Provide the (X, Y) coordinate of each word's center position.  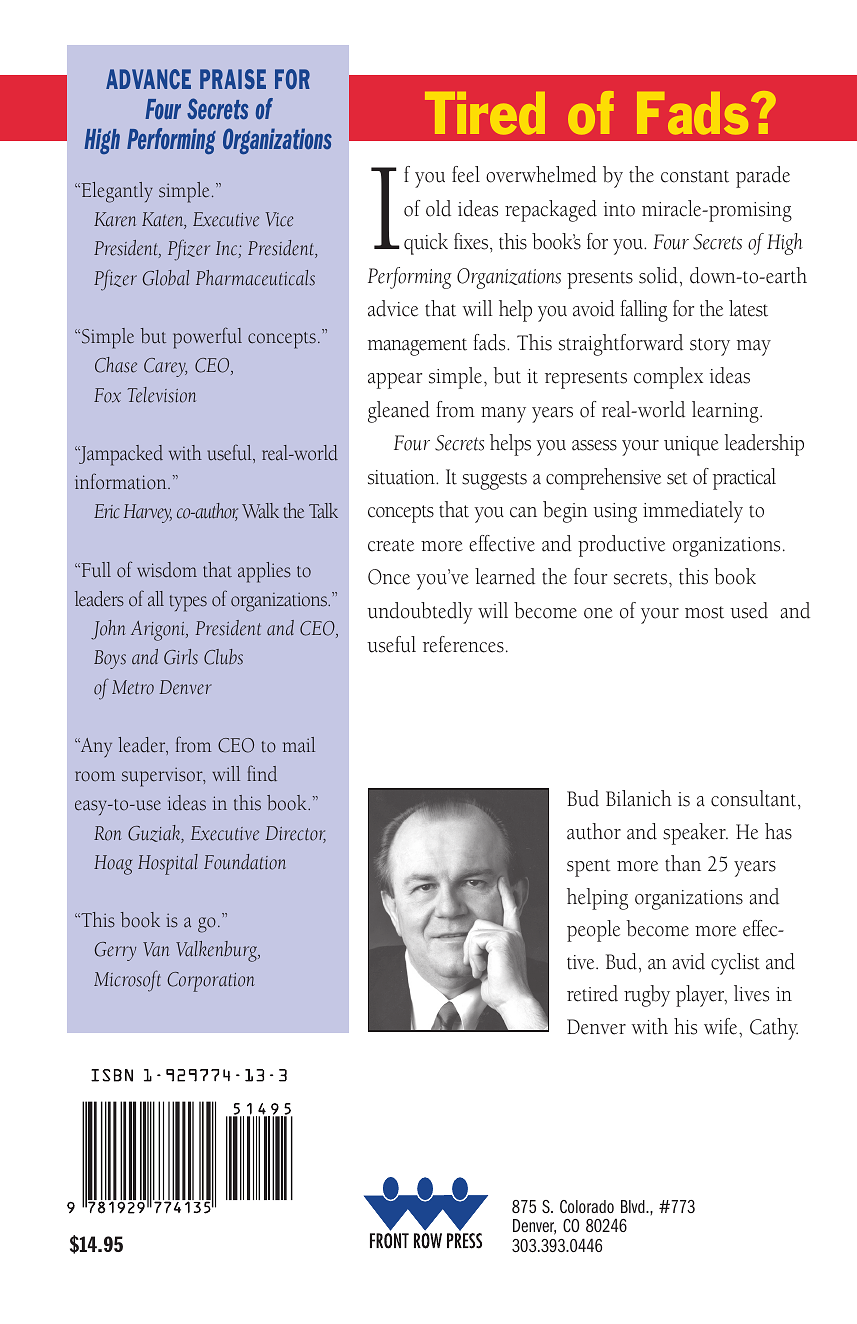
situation (402, 477)
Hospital (168, 864)
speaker (695, 834)
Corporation (211, 982)
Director (295, 834)
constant (695, 176)
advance (148, 79)
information (122, 481)
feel (466, 174)
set (677, 478)
